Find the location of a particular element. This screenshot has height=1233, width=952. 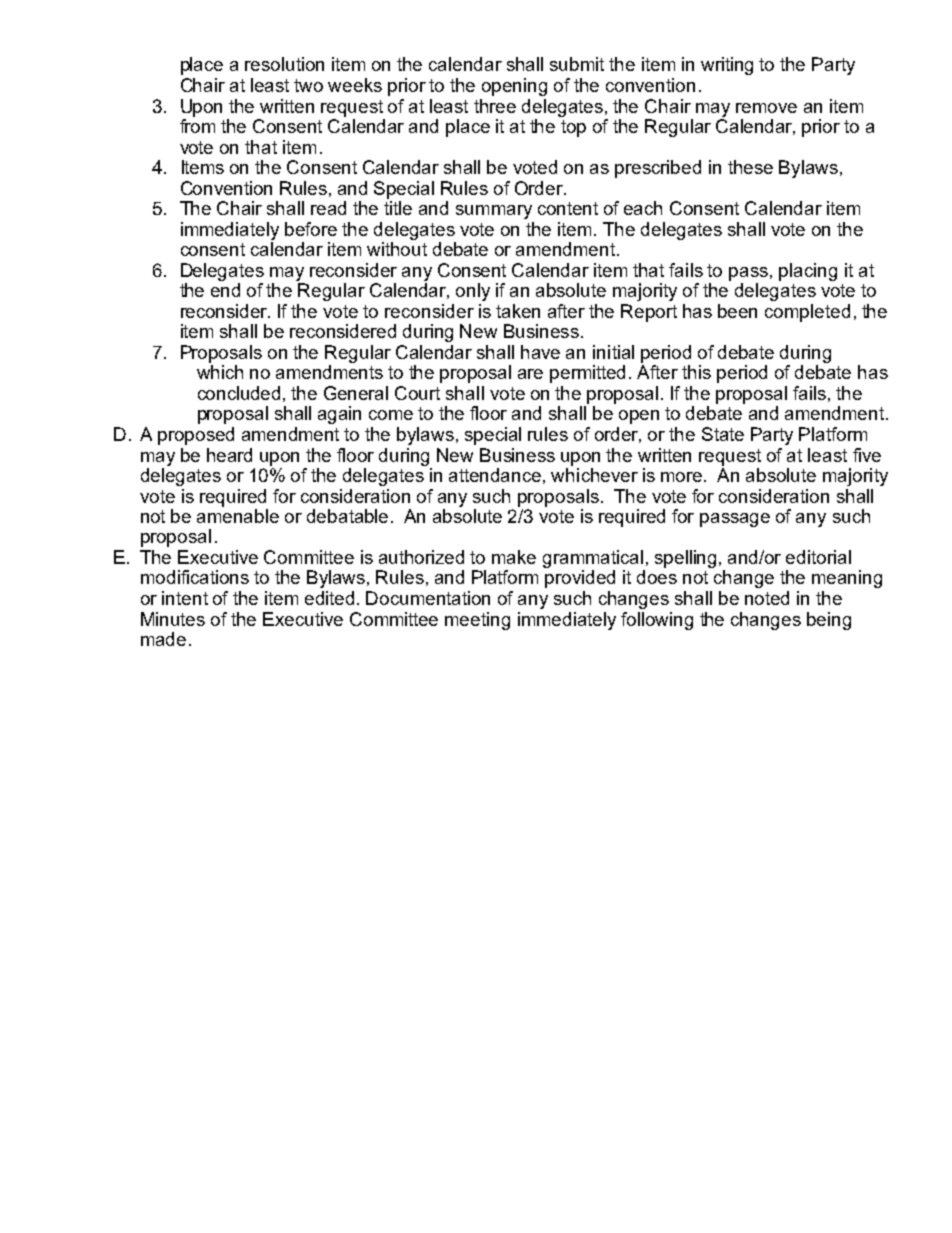

come is located at coordinates (391, 415).
